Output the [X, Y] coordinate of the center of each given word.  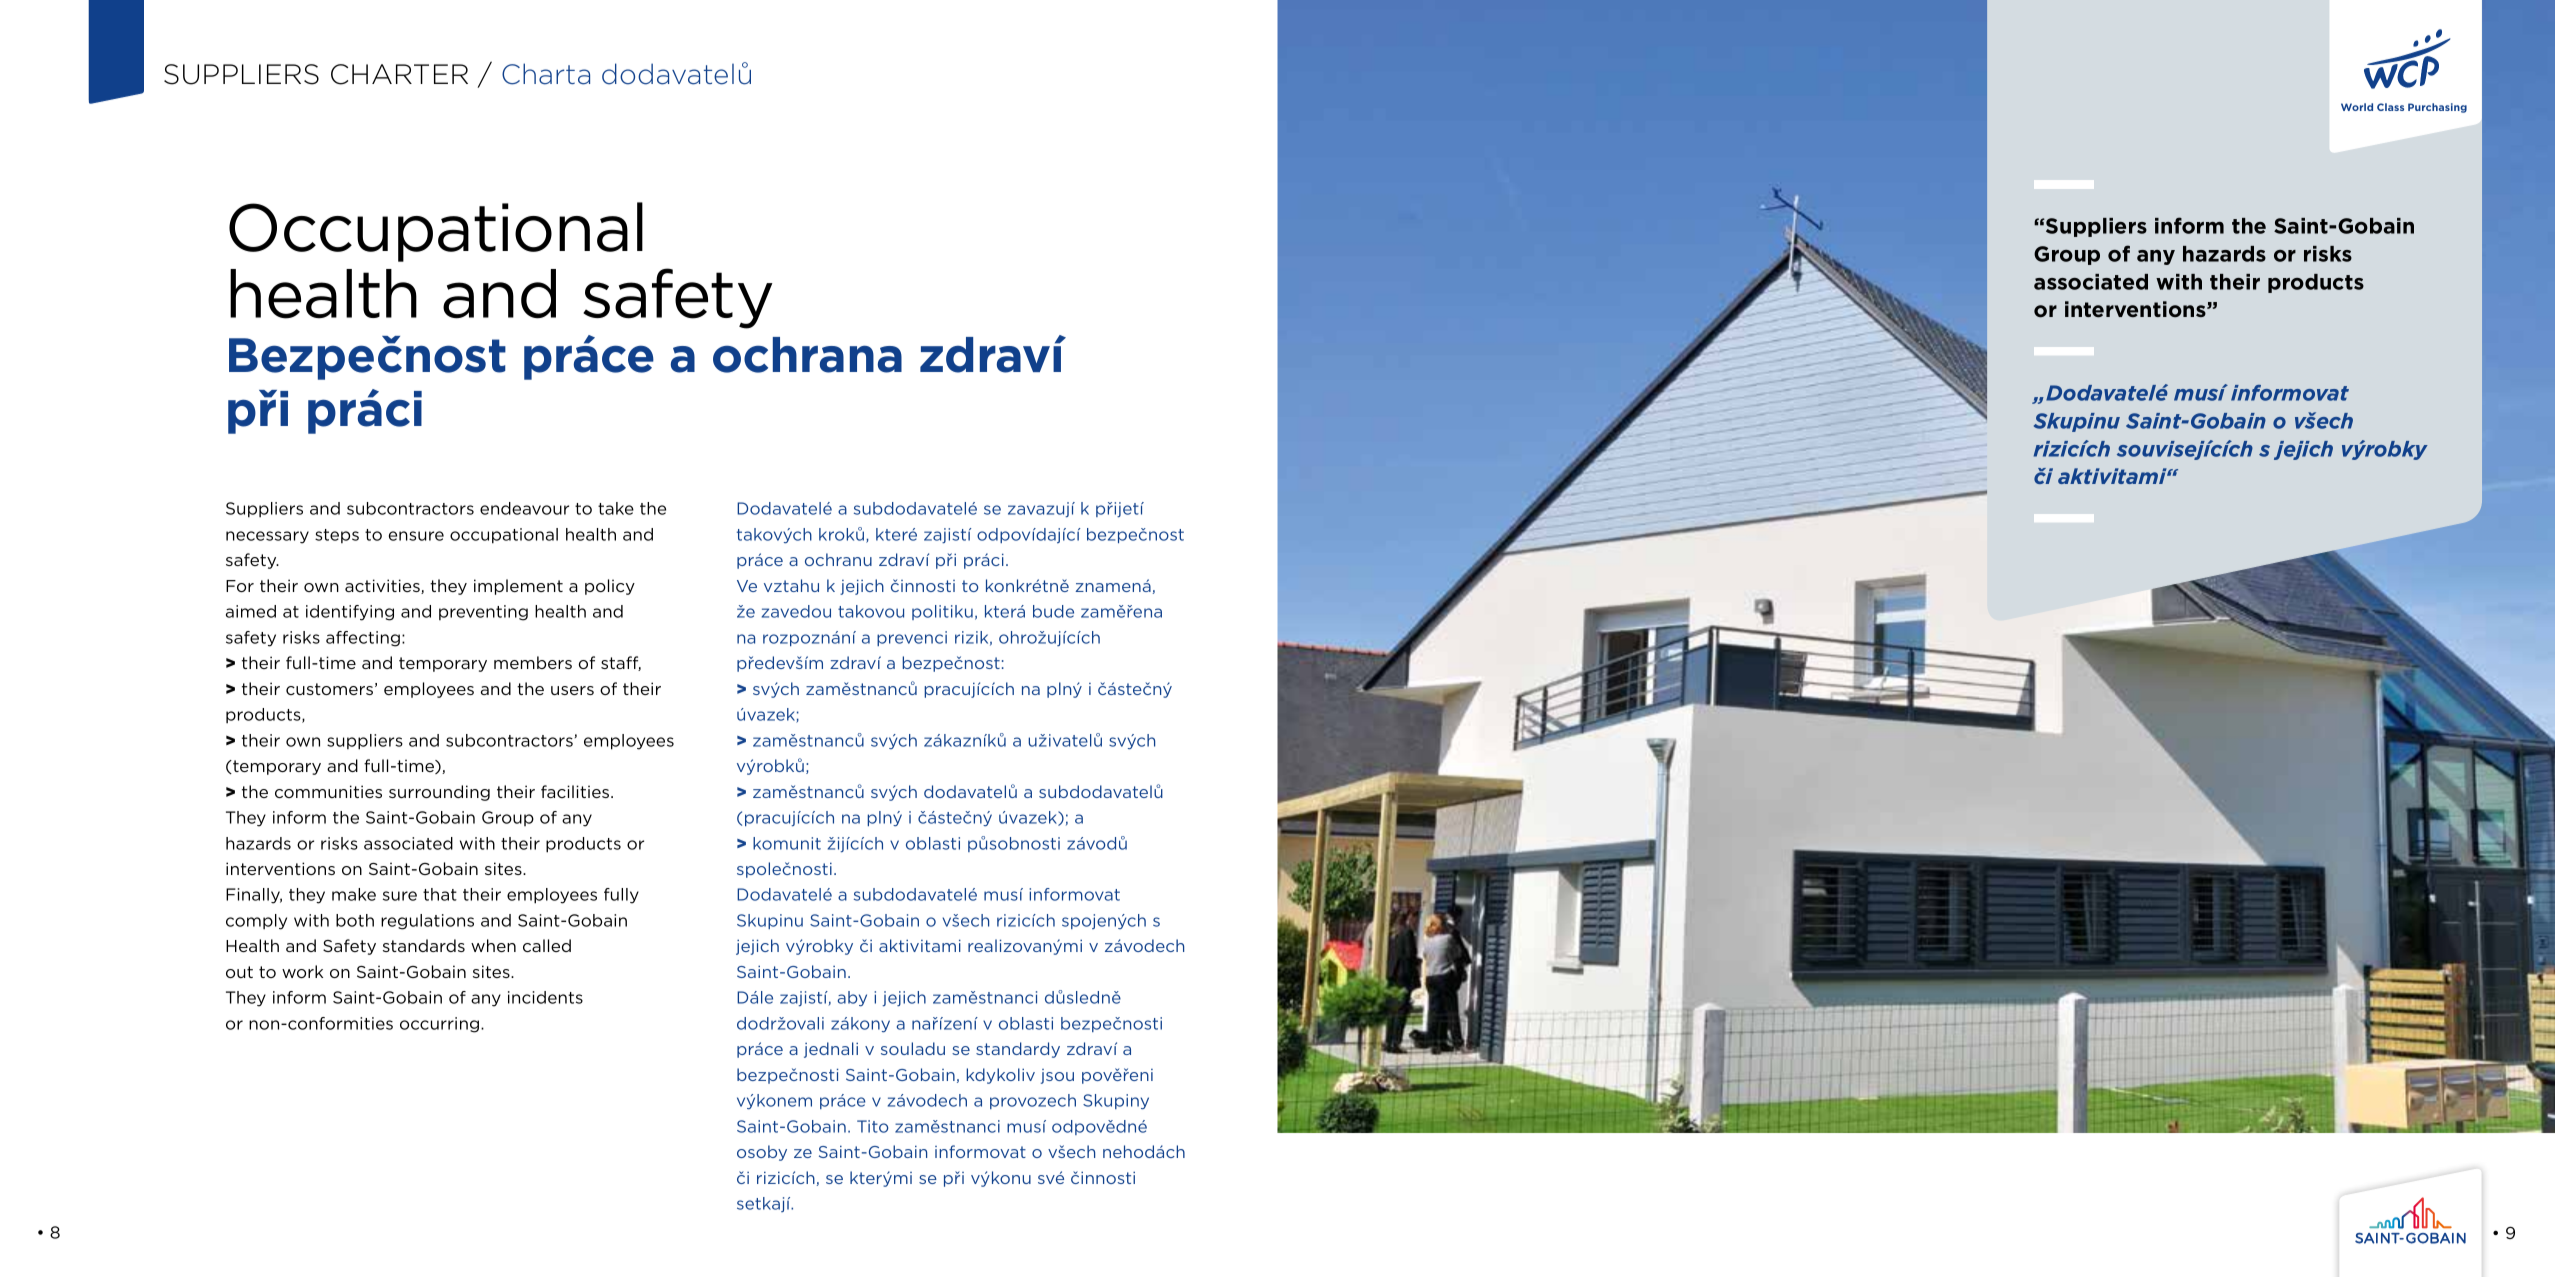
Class [2390, 107]
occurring [439, 1025]
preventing [483, 613]
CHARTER [399, 74]
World [2357, 107]
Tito [872, 1126]
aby [852, 998]
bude [1053, 611]
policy [610, 587]
